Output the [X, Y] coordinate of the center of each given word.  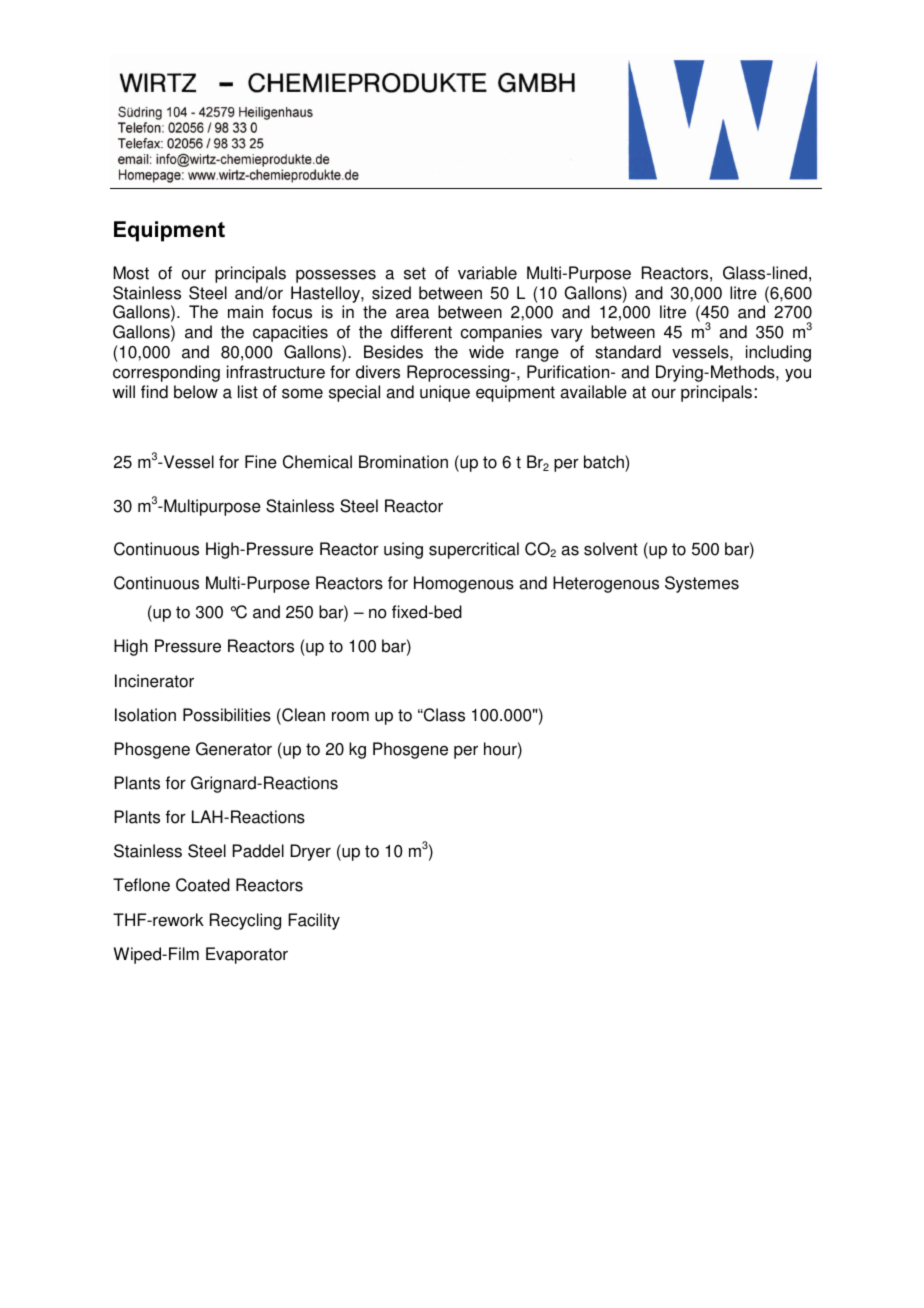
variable [487, 273]
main [245, 312]
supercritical [474, 550]
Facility [314, 921]
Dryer [310, 852]
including [778, 353]
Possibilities [227, 715]
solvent [611, 549]
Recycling [245, 921]
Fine [261, 462]
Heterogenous [606, 584]
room [350, 717]
